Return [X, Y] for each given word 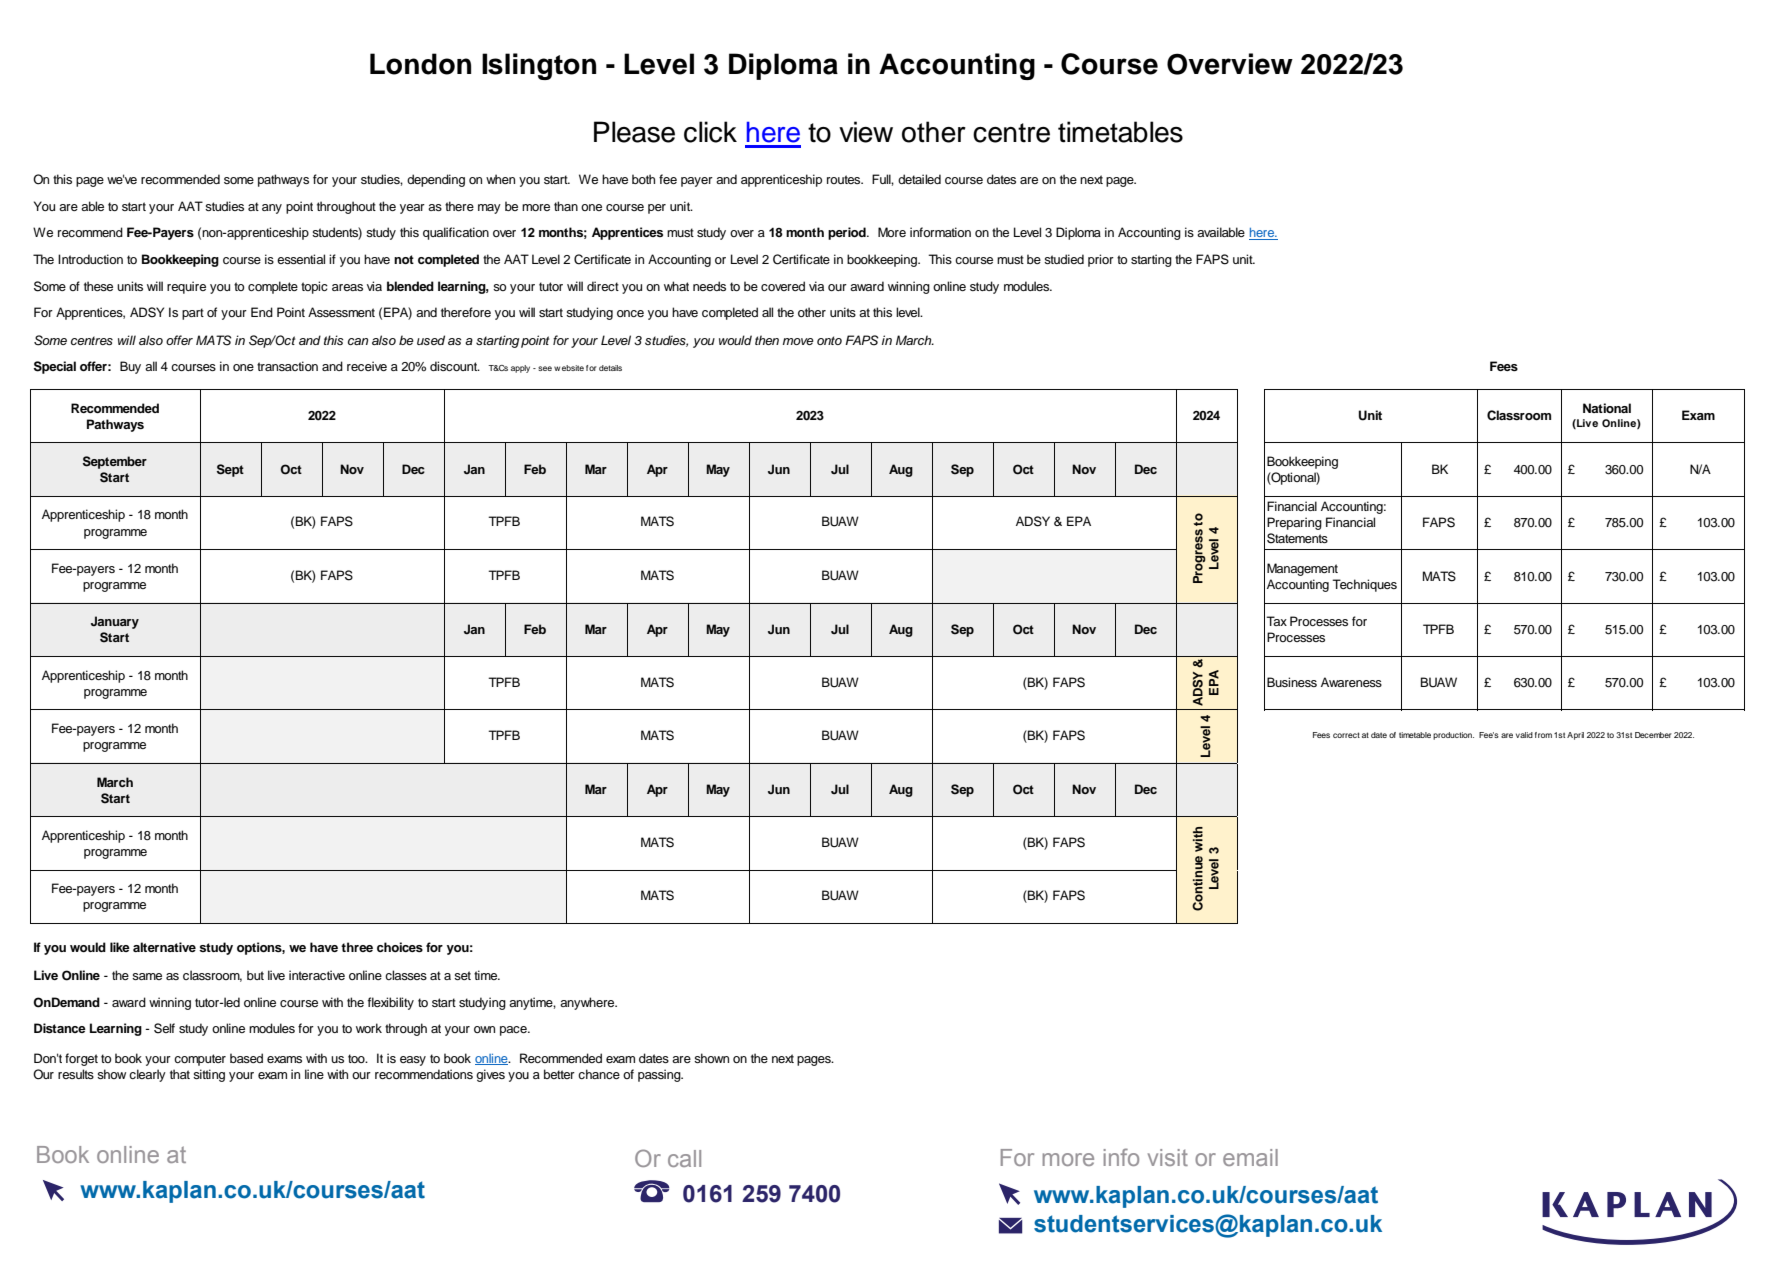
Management [1302, 569]
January [115, 622]
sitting [209, 1075]
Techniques [1364, 585]
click [710, 132]
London [420, 64]
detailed [919, 179]
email [1250, 1157]
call [684, 1158]
